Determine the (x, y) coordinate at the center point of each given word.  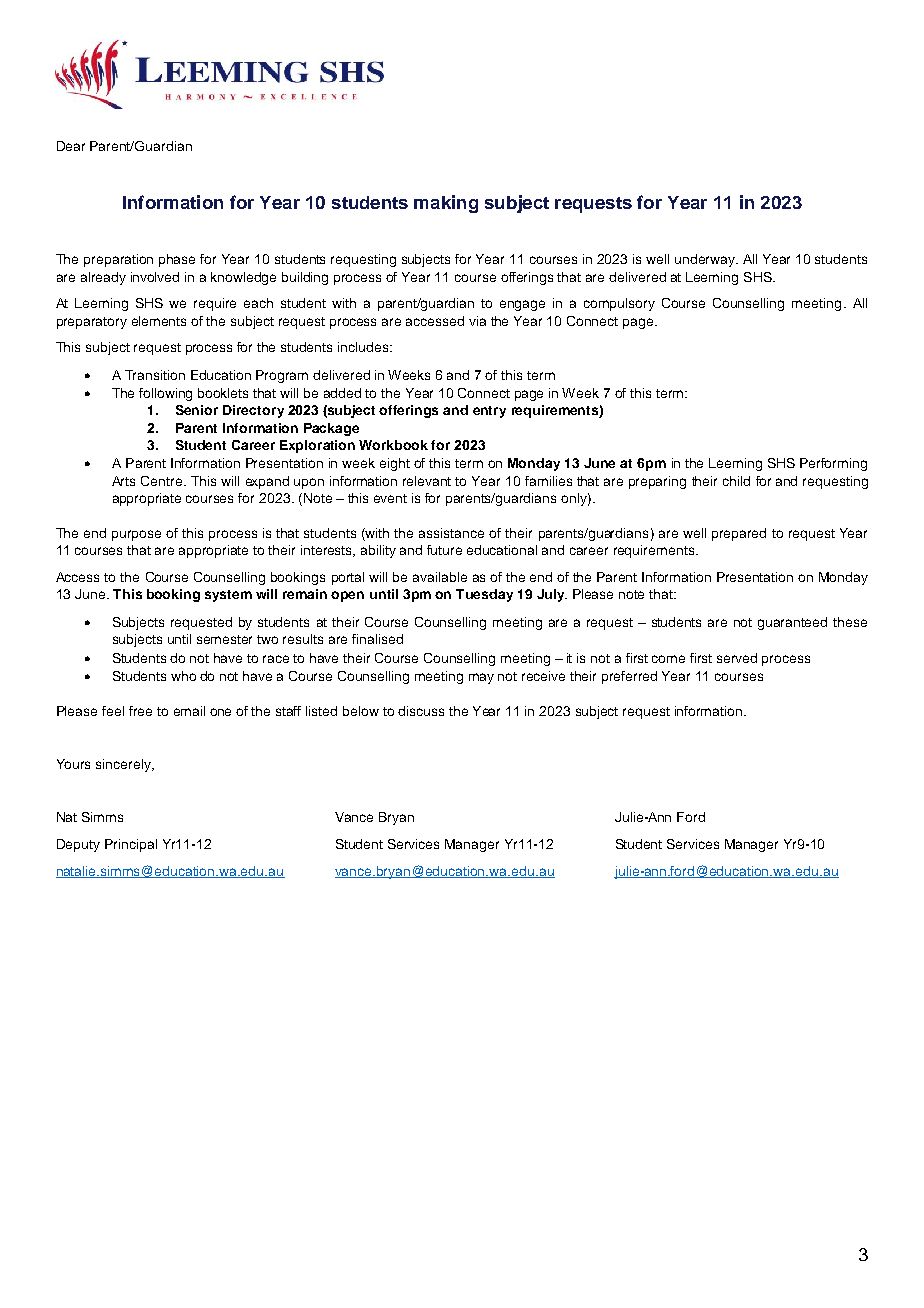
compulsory (619, 304)
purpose (136, 535)
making (446, 204)
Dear (71, 146)
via (477, 321)
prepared (739, 534)
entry (489, 412)
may (481, 678)
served (737, 658)
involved (155, 277)
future (444, 550)
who (183, 676)
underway (706, 260)
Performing (833, 464)
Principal (131, 845)
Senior (197, 410)
